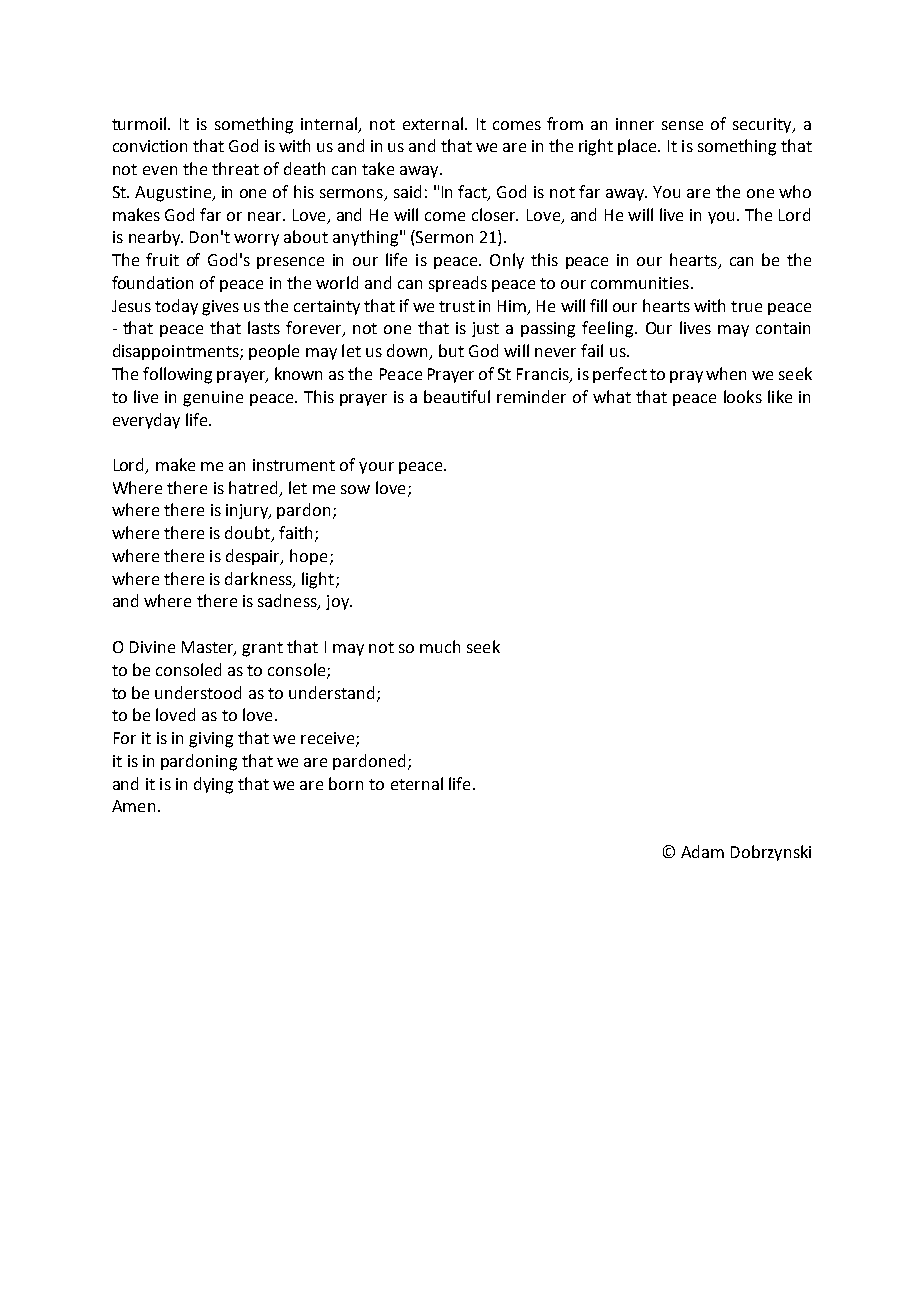  I want to click on looks, so click(743, 396).
